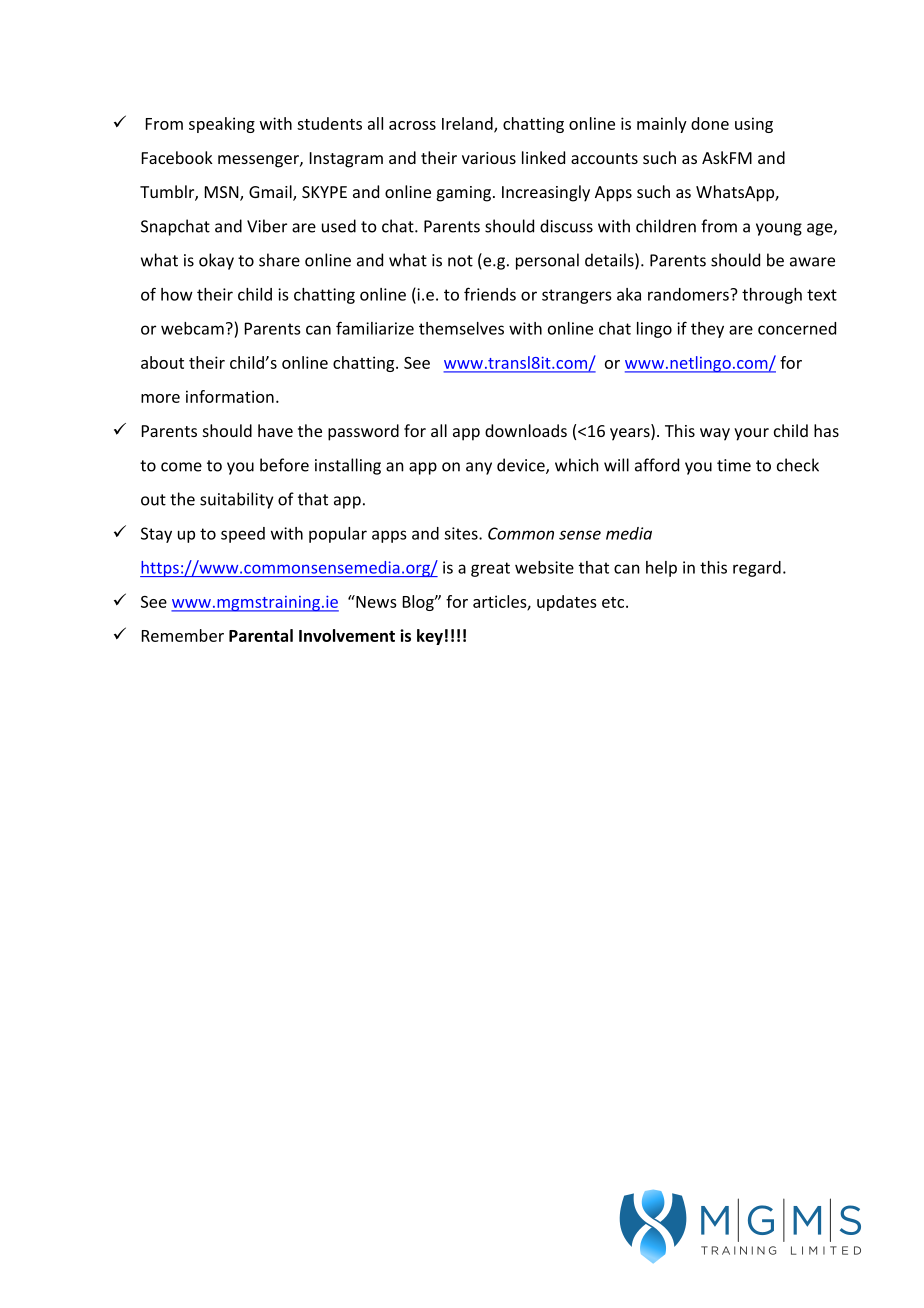 The height and width of the page is (1308, 924). Describe the element at coordinates (479, 468) in the page. I see `any` at that location.
